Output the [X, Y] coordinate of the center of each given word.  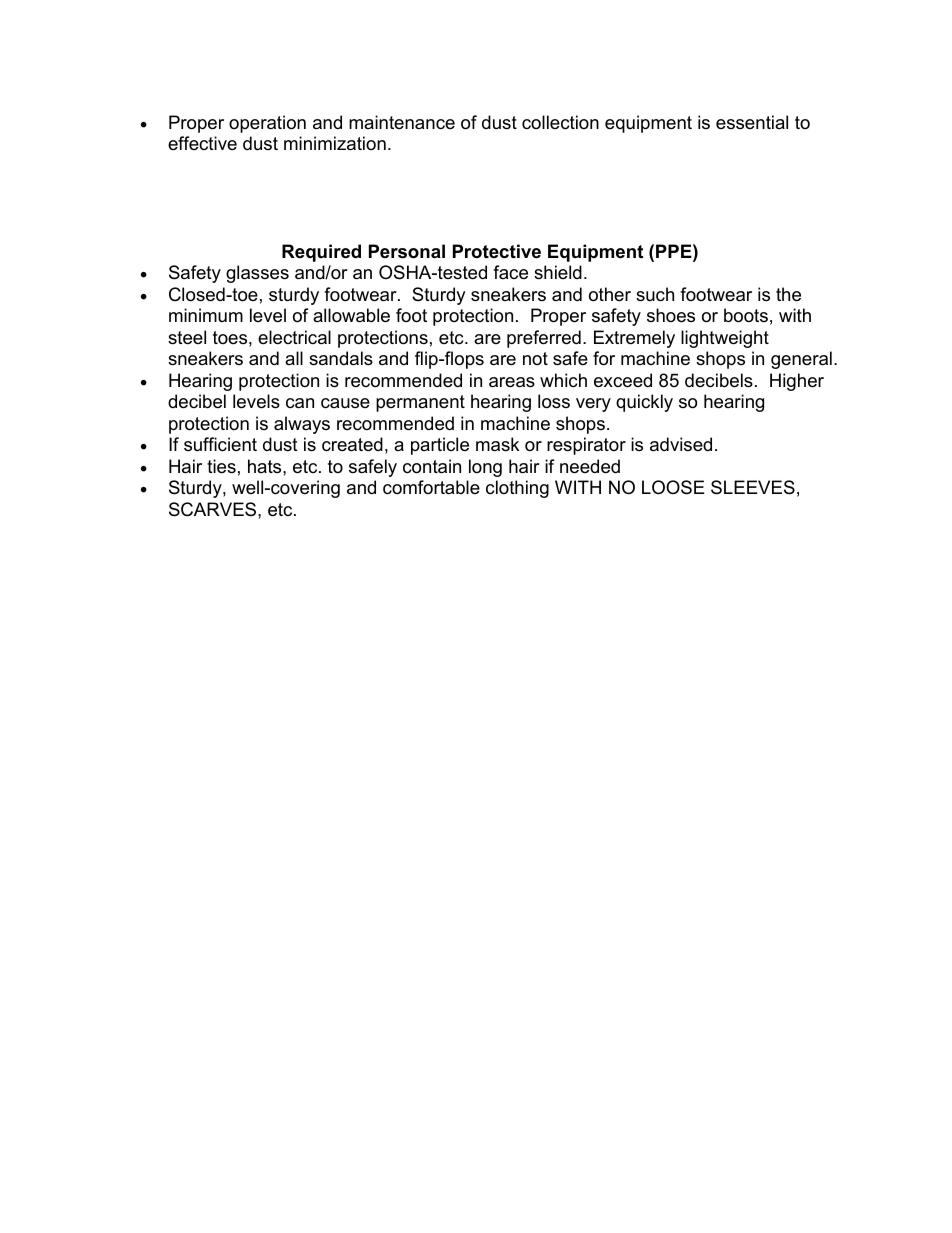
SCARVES [214, 509]
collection [560, 122]
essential [752, 122]
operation [267, 124]
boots [746, 315]
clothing [517, 489]
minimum [206, 315]
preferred [544, 339]
